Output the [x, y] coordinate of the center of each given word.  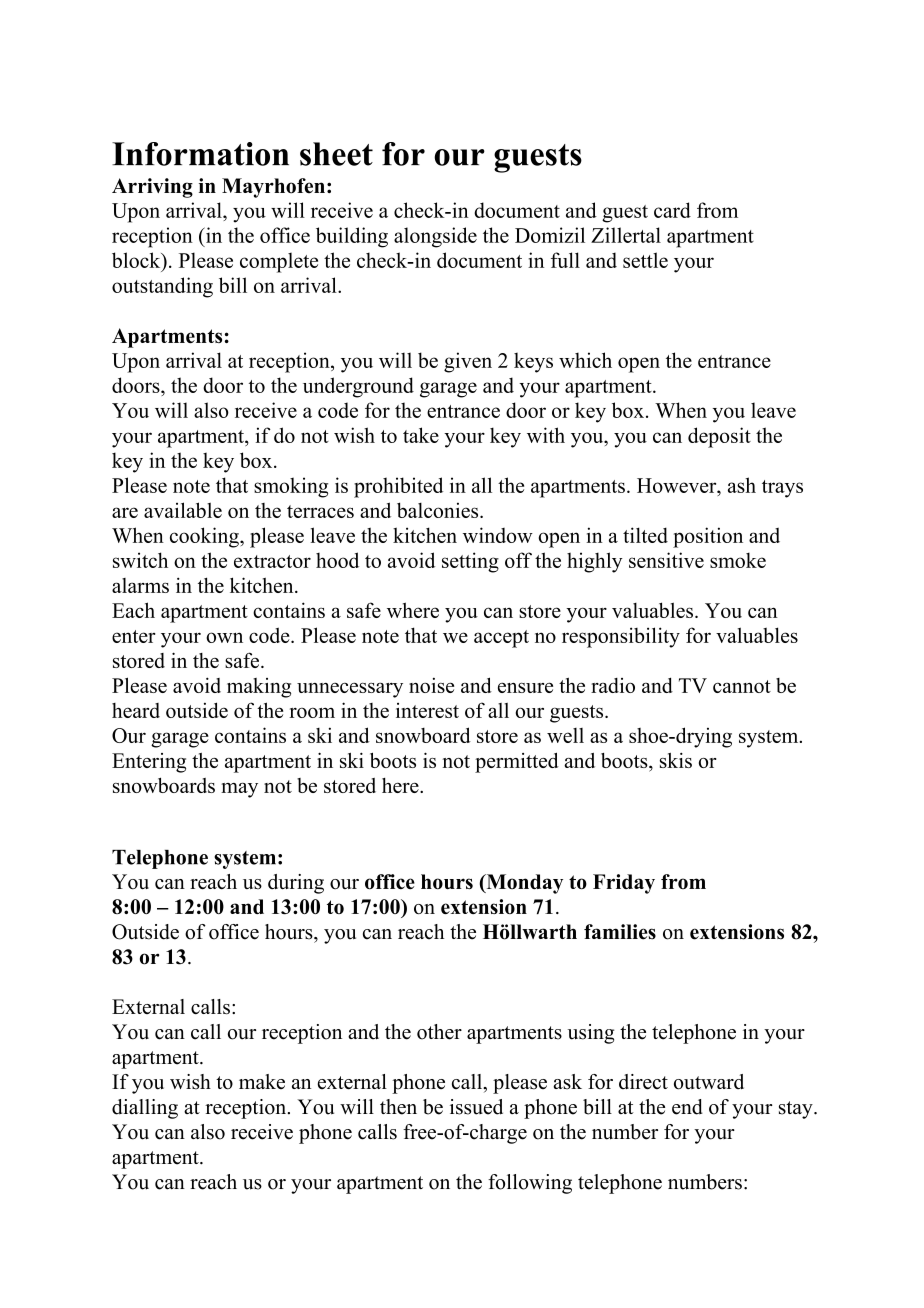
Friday [624, 884]
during [296, 884]
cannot [742, 686]
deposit [719, 437]
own [224, 637]
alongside [435, 237]
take [421, 435]
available [183, 510]
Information [200, 154]
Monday [523, 884]
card [672, 210]
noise [431, 685]
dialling [145, 1109]
